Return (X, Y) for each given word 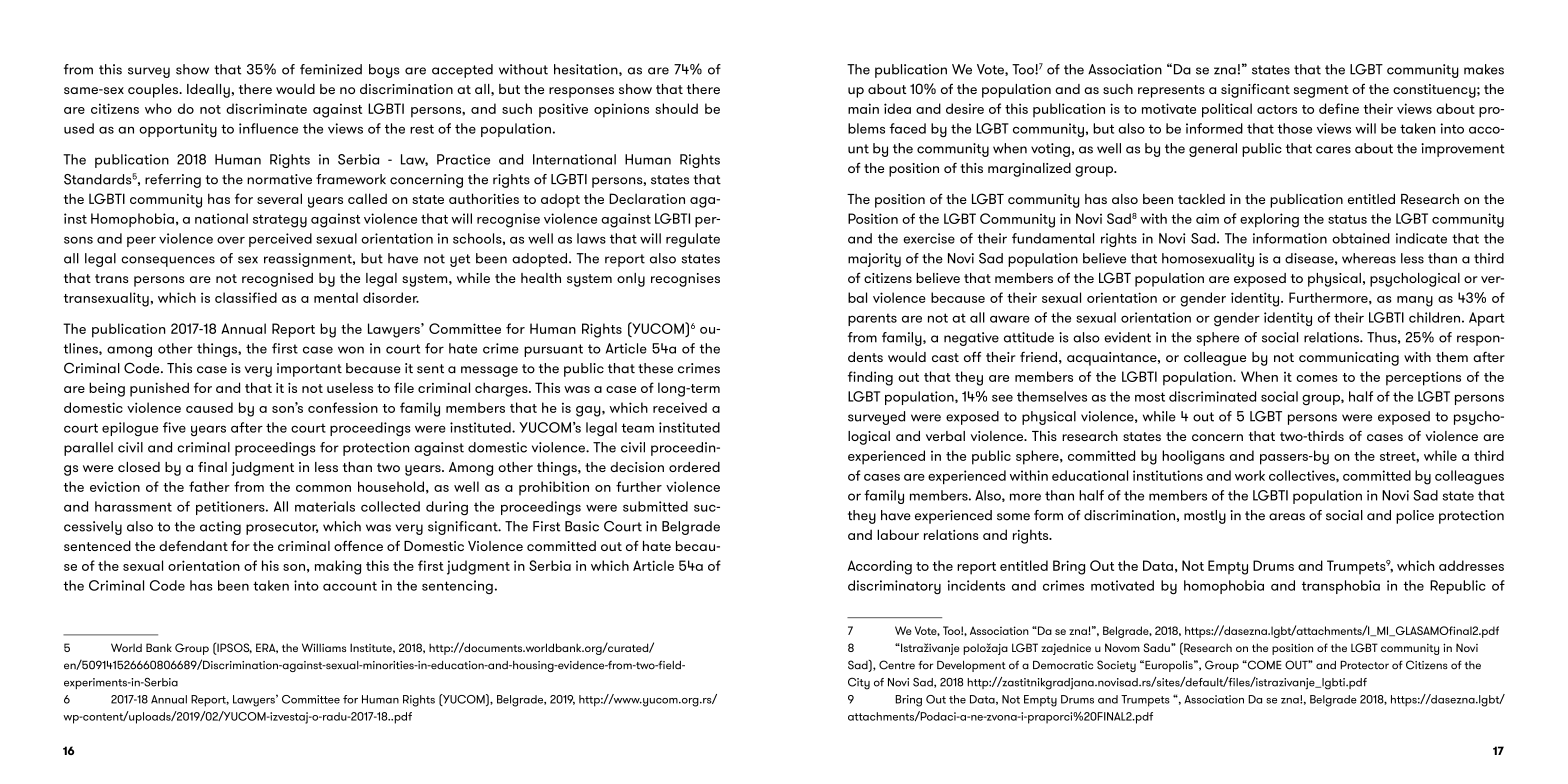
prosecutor (282, 528)
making (338, 567)
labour (898, 534)
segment (1321, 91)
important (309, 370)
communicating (1349, 359)
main (863, 108)
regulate (693, 240)
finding (870, 378)
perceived (280, 240)
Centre (897, 665)
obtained (1361, 238)
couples (154, 91)
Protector (1364, 665)
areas (1287, 517)
